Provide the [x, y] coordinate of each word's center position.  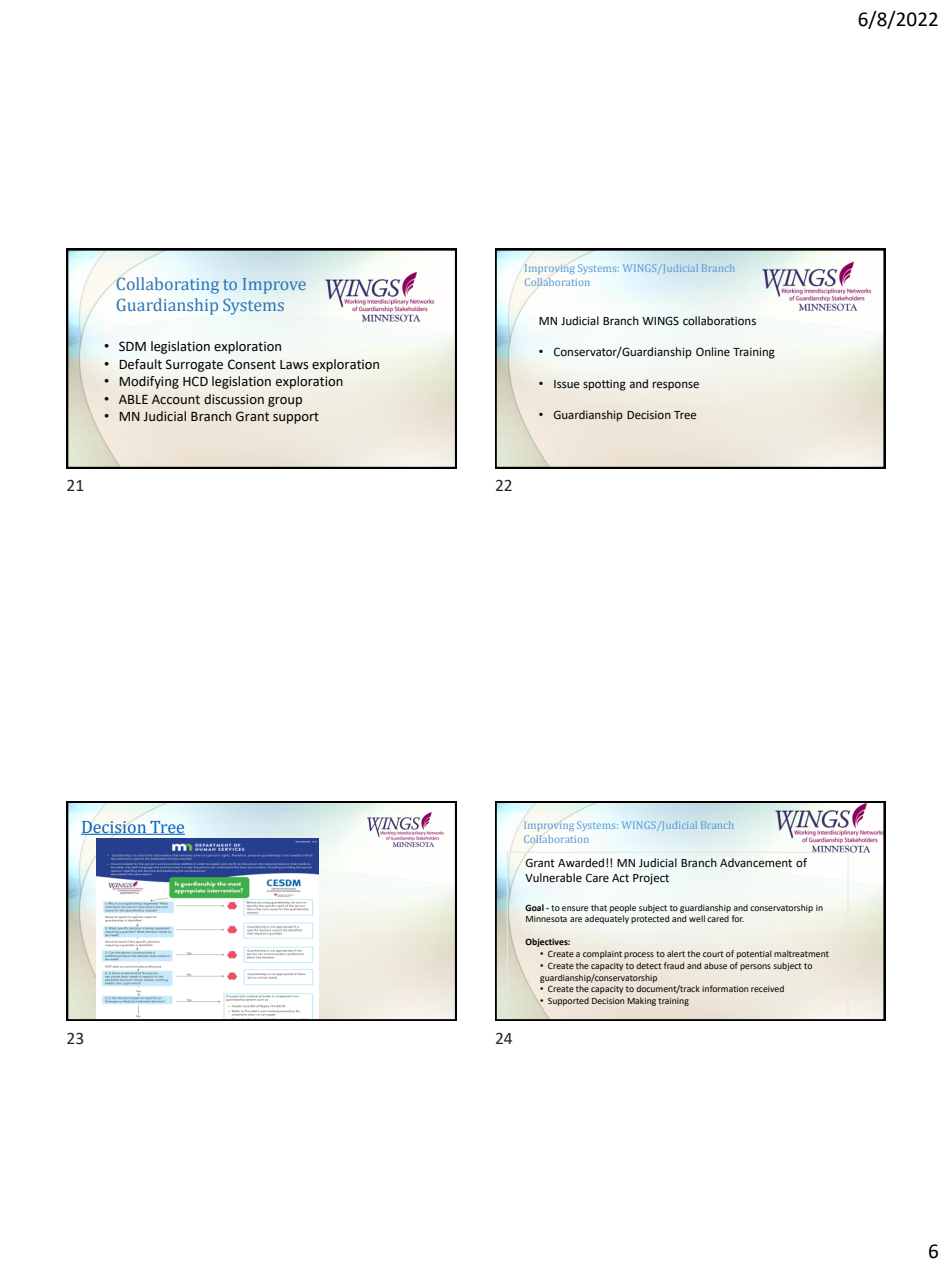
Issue [567, 384]
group [285, 402]
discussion [234, 399]
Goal [534, 907]
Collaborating [168, 285]
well [697, 918]
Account [176, 400]
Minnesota [546, 919]
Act [620, 878]
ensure [575, 908]
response [676, 386]
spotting [604, 385]
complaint [602, 954]
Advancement [756, 862]
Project [651, 879]
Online [713, 351]
